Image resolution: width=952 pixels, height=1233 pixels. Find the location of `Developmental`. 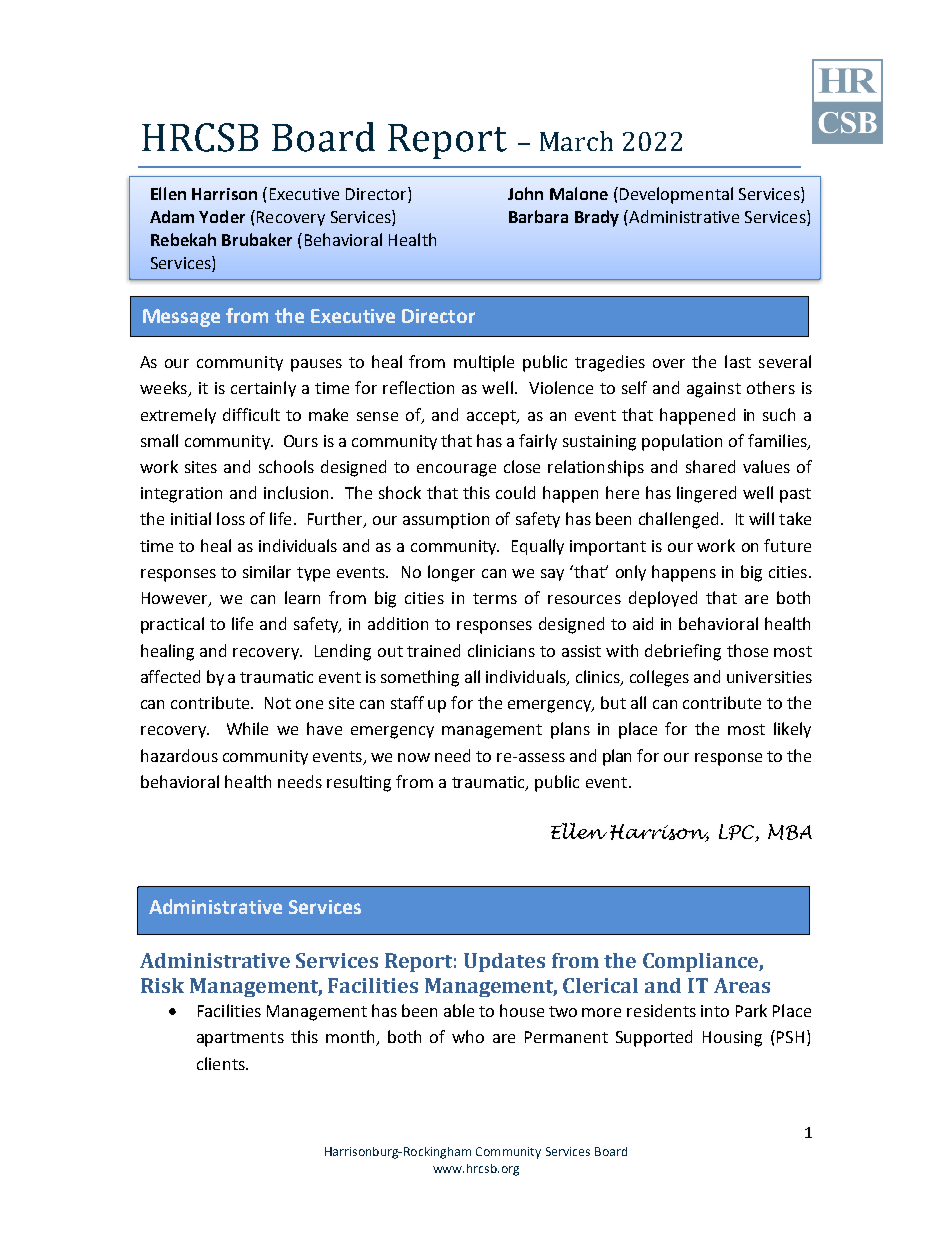

Developmental is located at coordinates (675, 195).
